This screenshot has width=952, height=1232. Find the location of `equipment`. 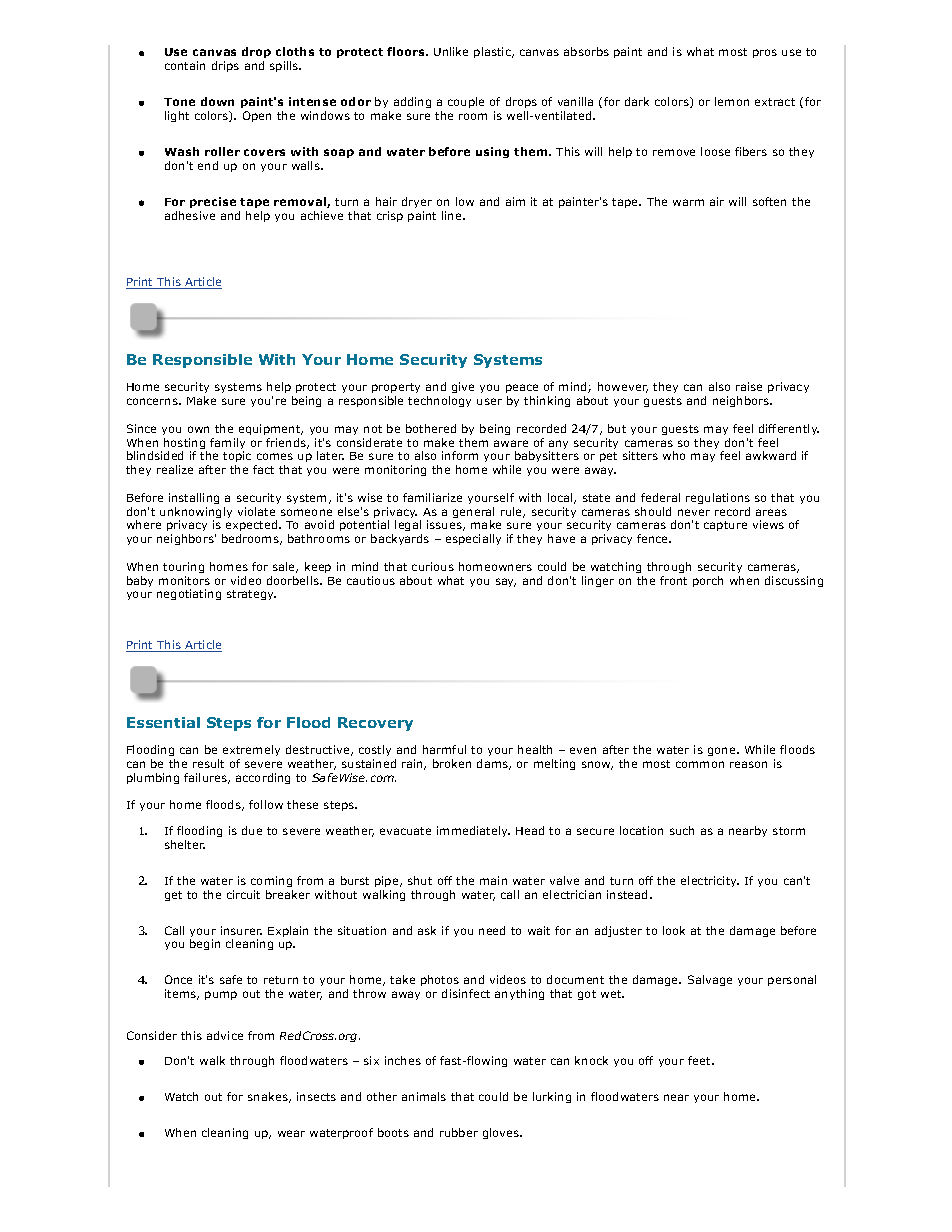

equipment is located at coordinates (271, 429).
